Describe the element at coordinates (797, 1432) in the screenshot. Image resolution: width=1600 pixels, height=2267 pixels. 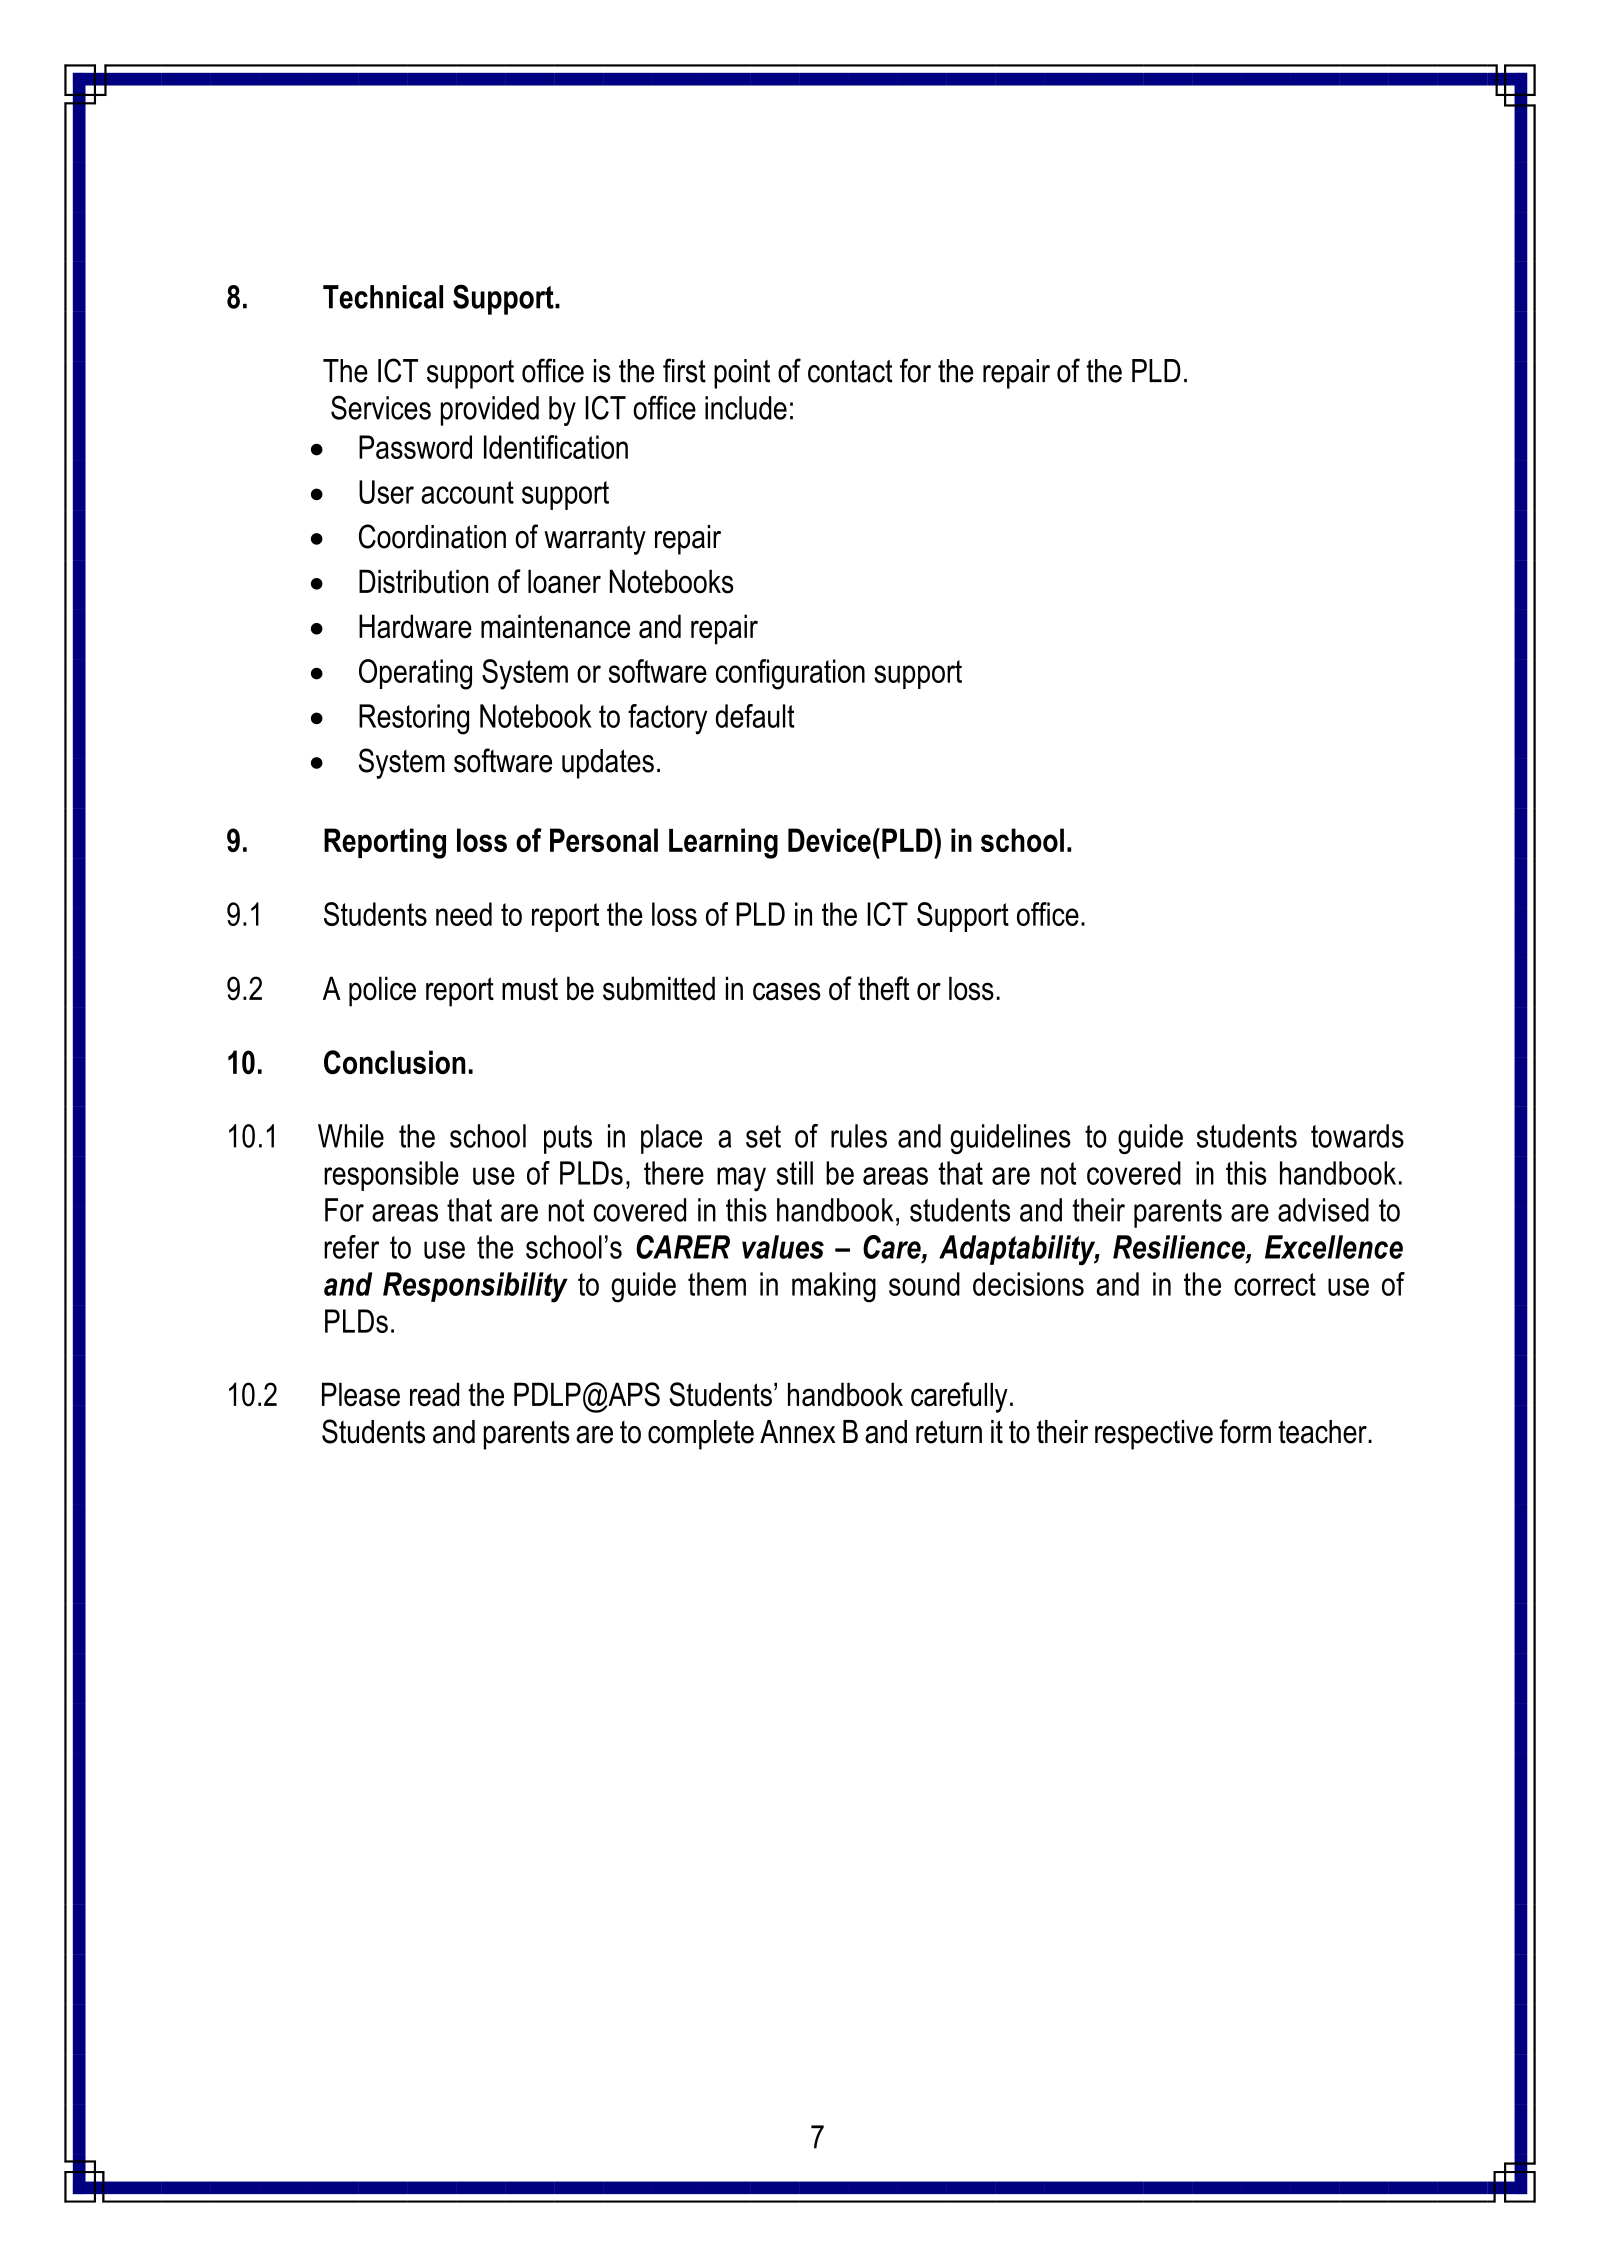
I see `Annex` at that location.
